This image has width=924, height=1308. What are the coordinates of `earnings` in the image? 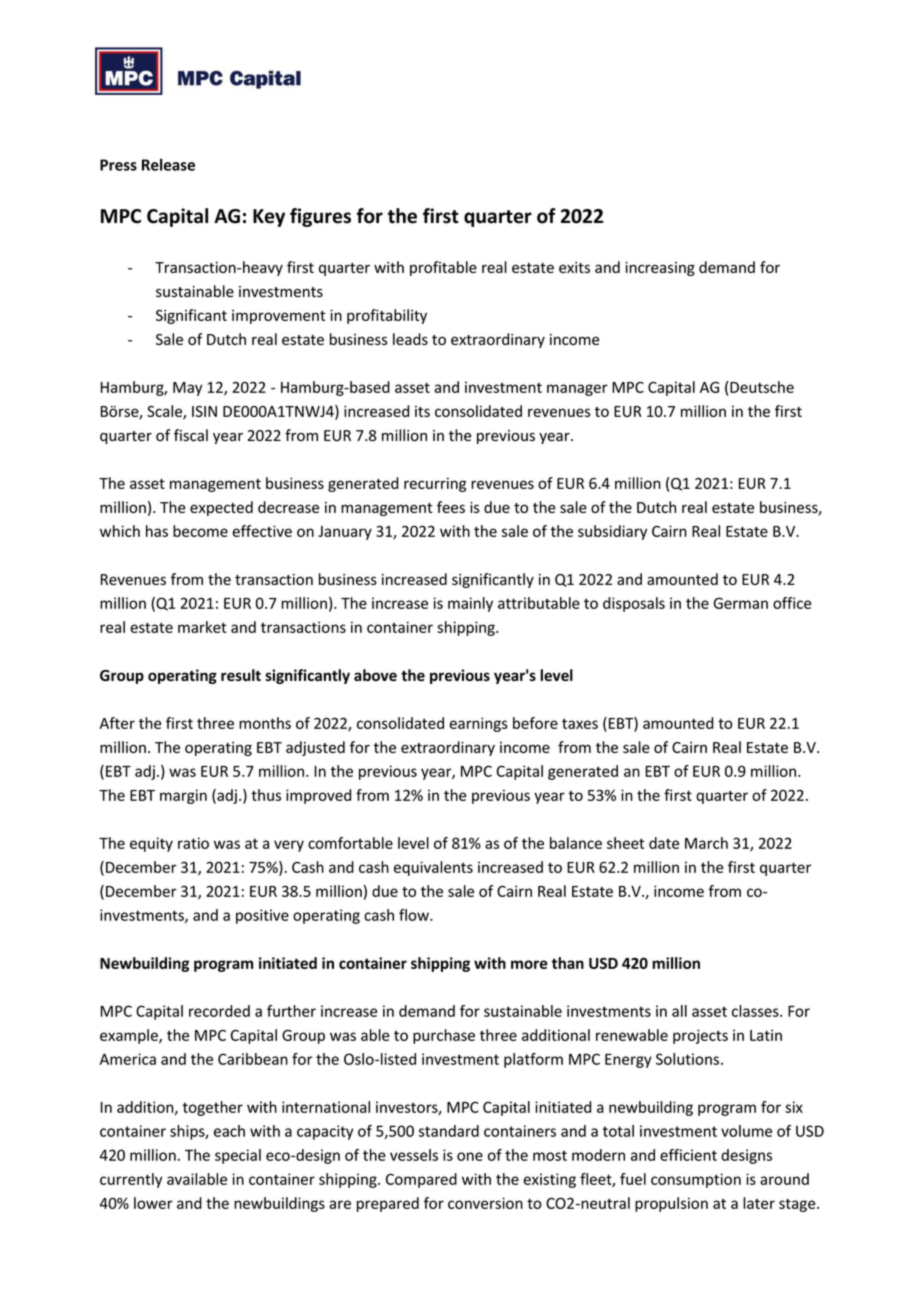 It's located at (479, 724).
